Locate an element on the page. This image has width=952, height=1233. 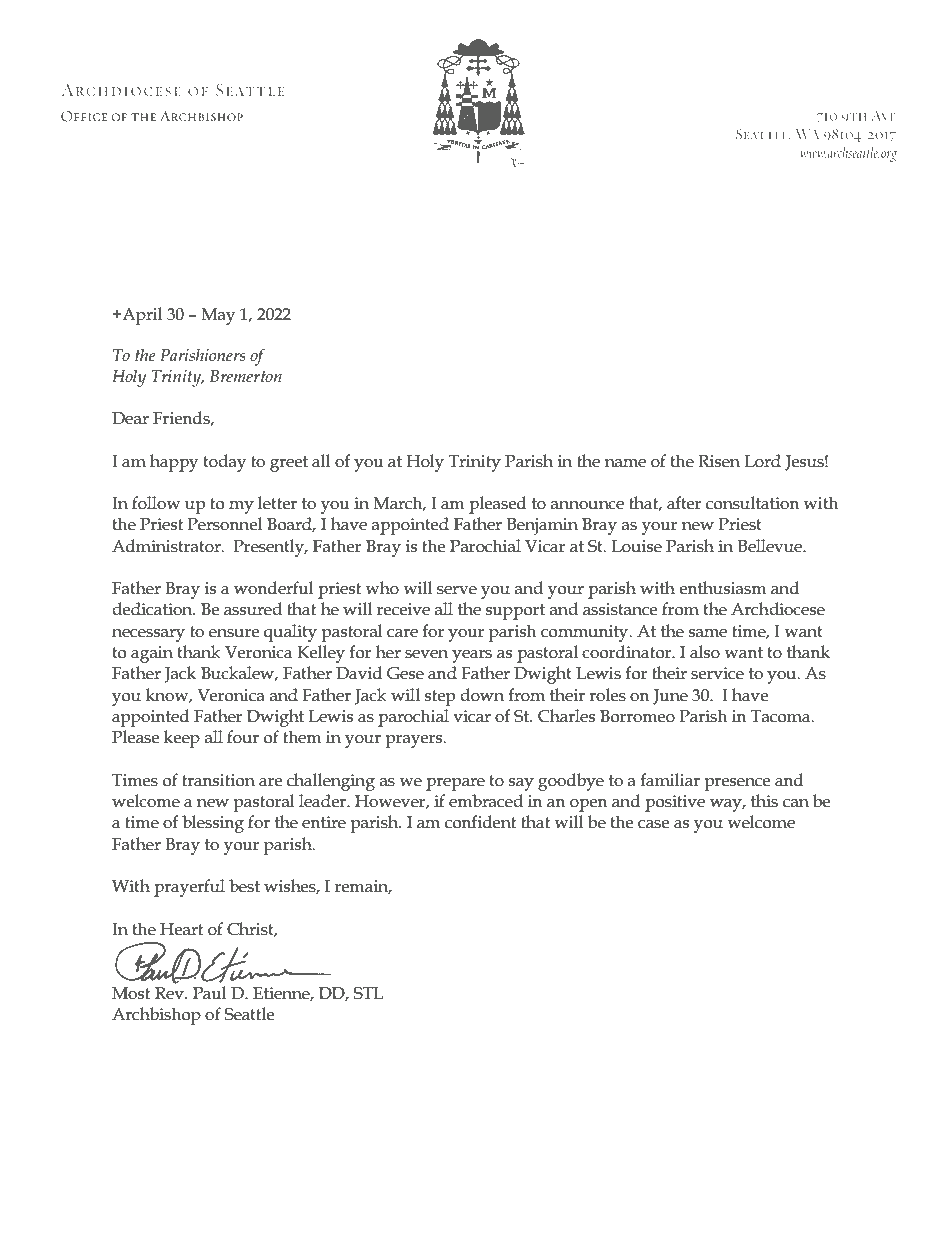
May is located at coordinates (218, 316).
